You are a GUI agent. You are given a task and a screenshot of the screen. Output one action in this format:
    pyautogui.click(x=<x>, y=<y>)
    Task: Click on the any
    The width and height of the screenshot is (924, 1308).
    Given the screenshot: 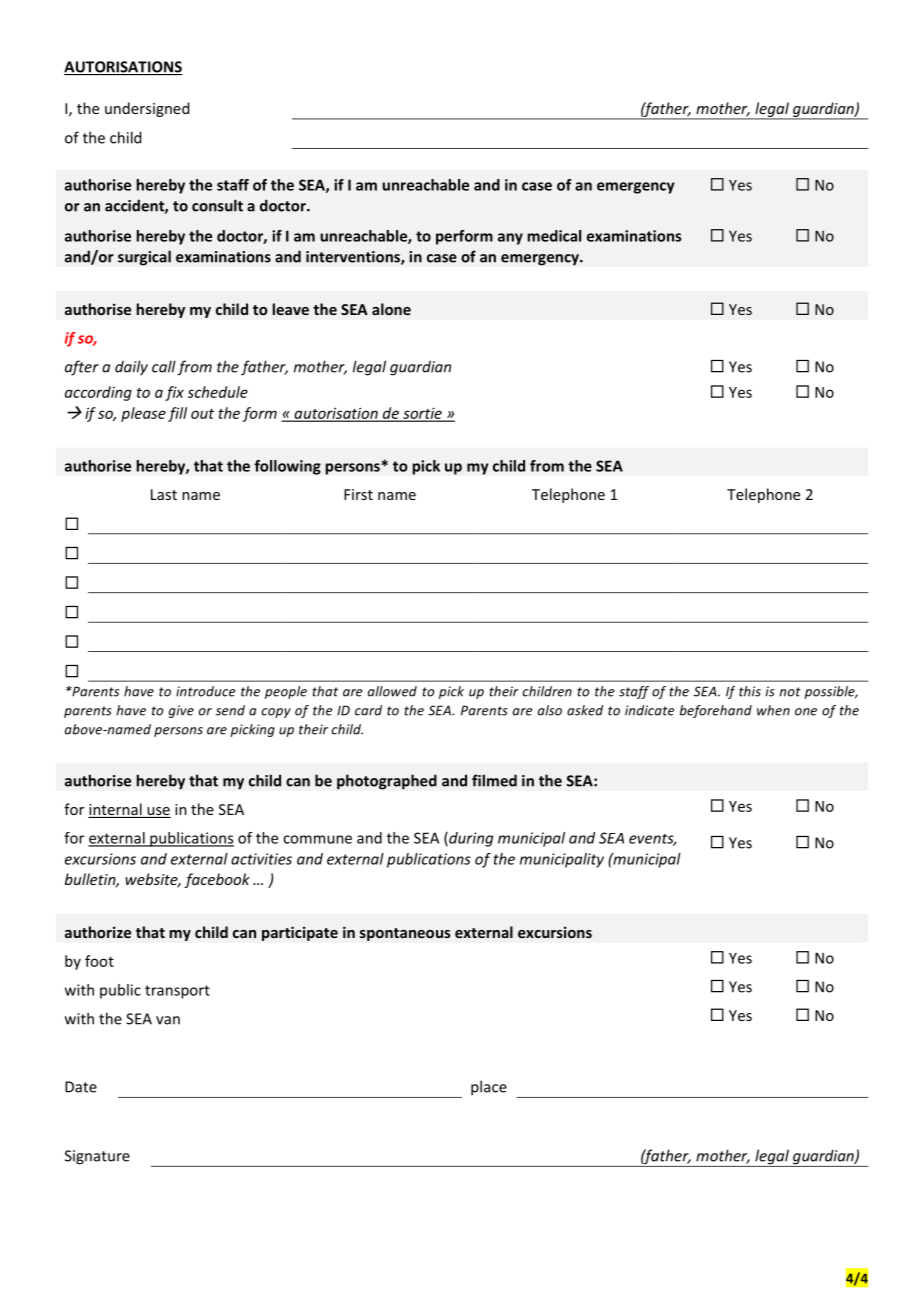 What is the action you would take?
    pyautogui.click(x=510, y=239)
